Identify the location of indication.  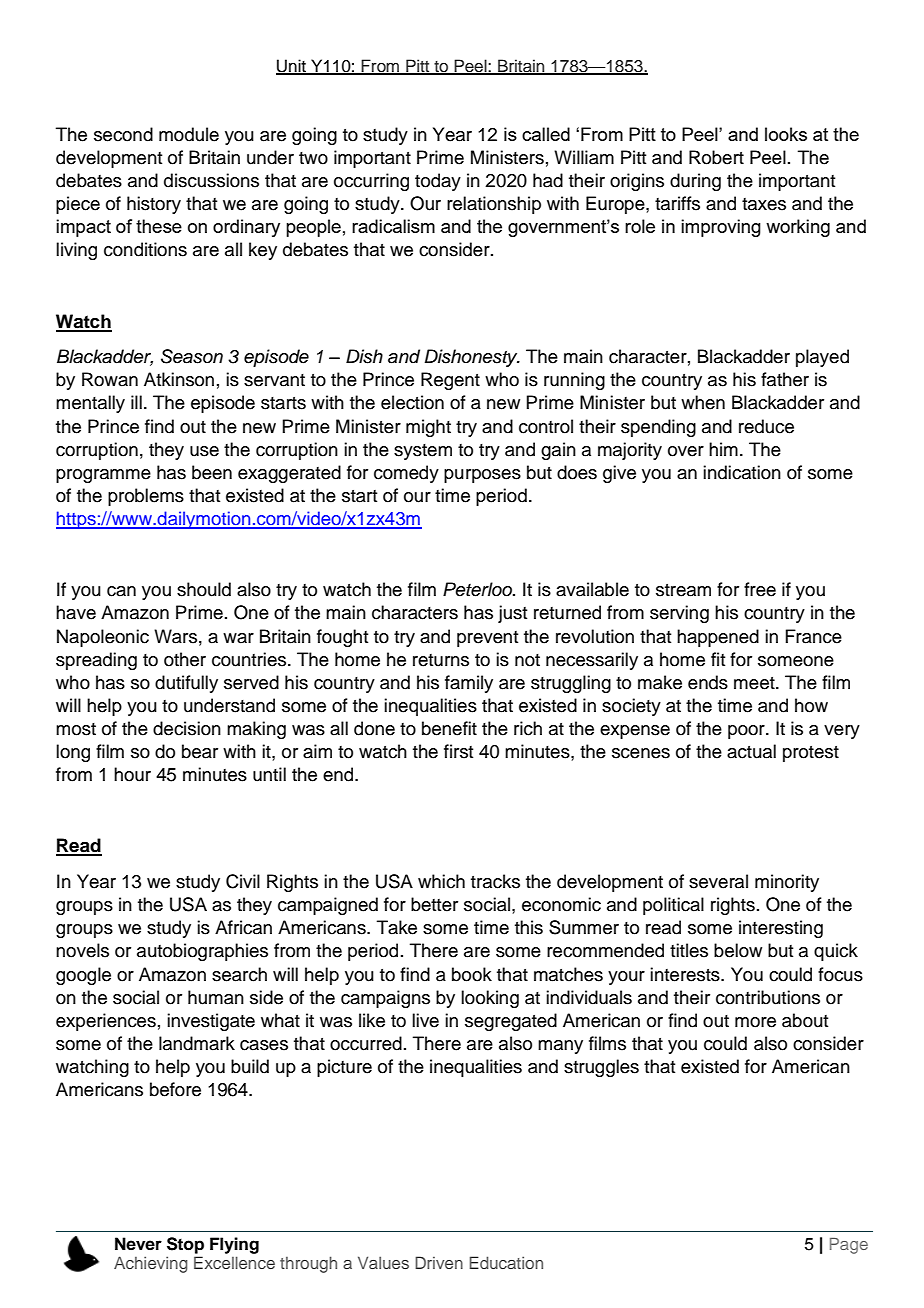
(742, 472).
